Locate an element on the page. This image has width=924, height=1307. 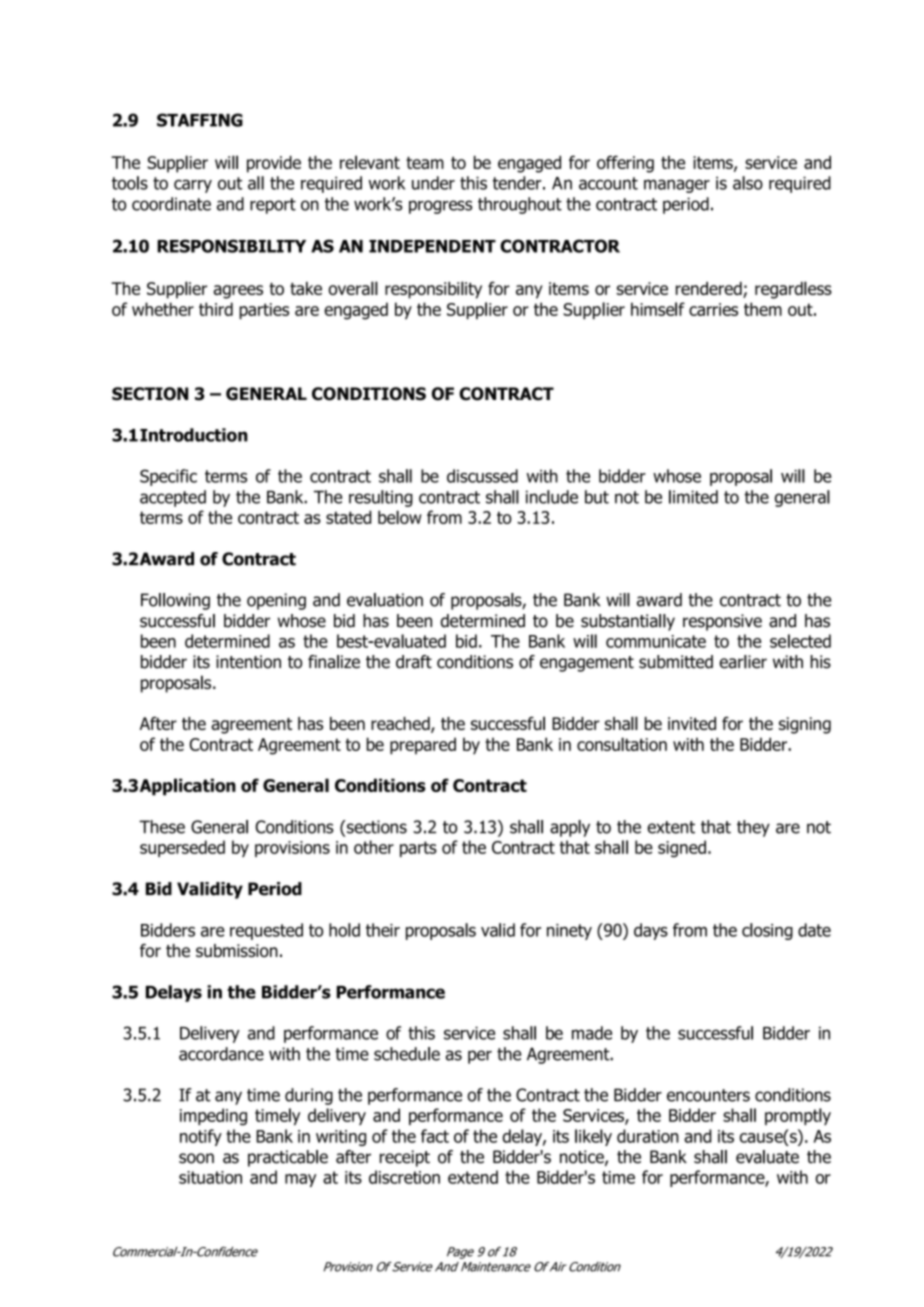
extend is located at coordinates (473, 1177).
